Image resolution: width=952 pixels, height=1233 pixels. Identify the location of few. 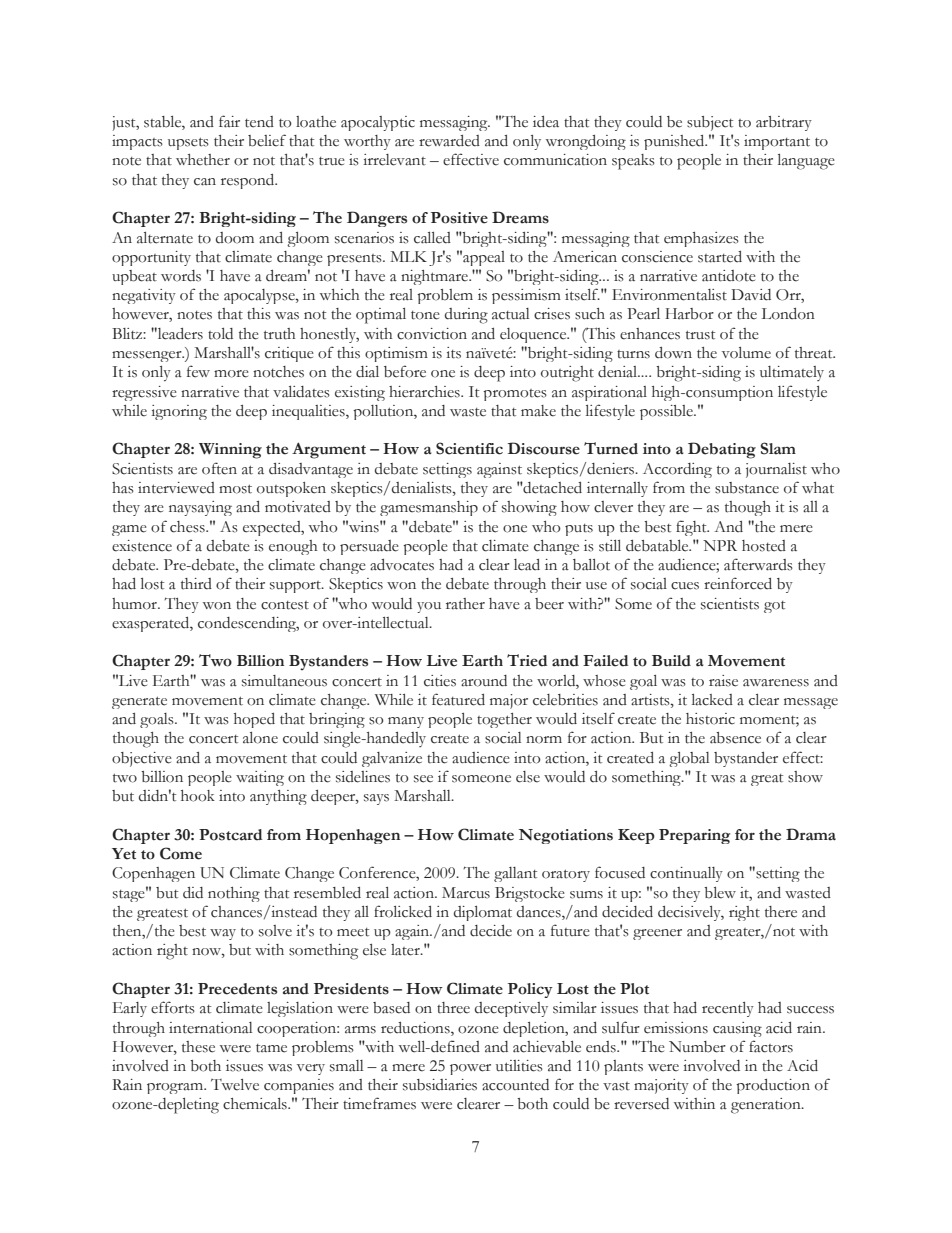
(198, 371).
